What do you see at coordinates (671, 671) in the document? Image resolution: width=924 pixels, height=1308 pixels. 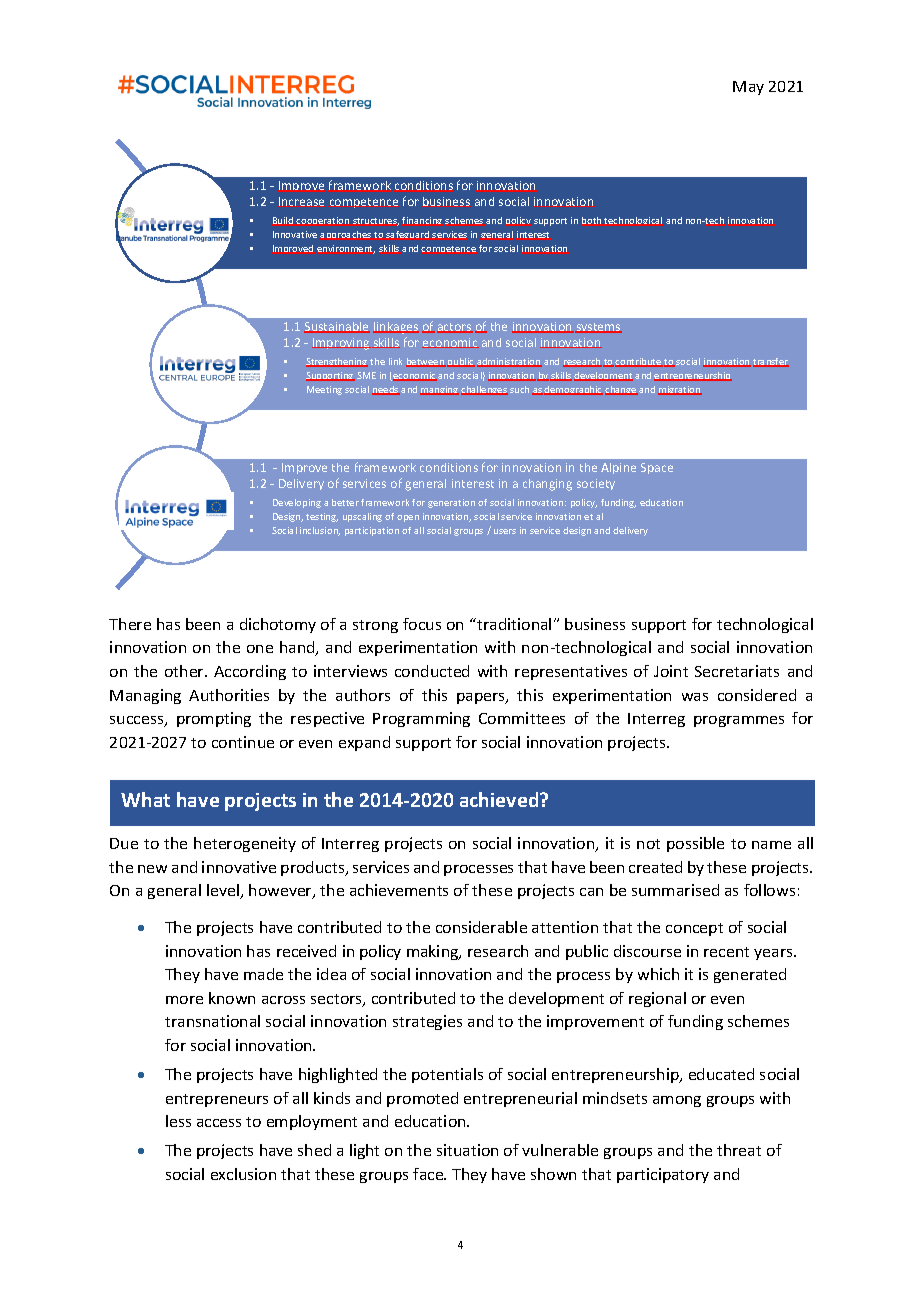 I see `Joint` at bounding box center [671, 671].
